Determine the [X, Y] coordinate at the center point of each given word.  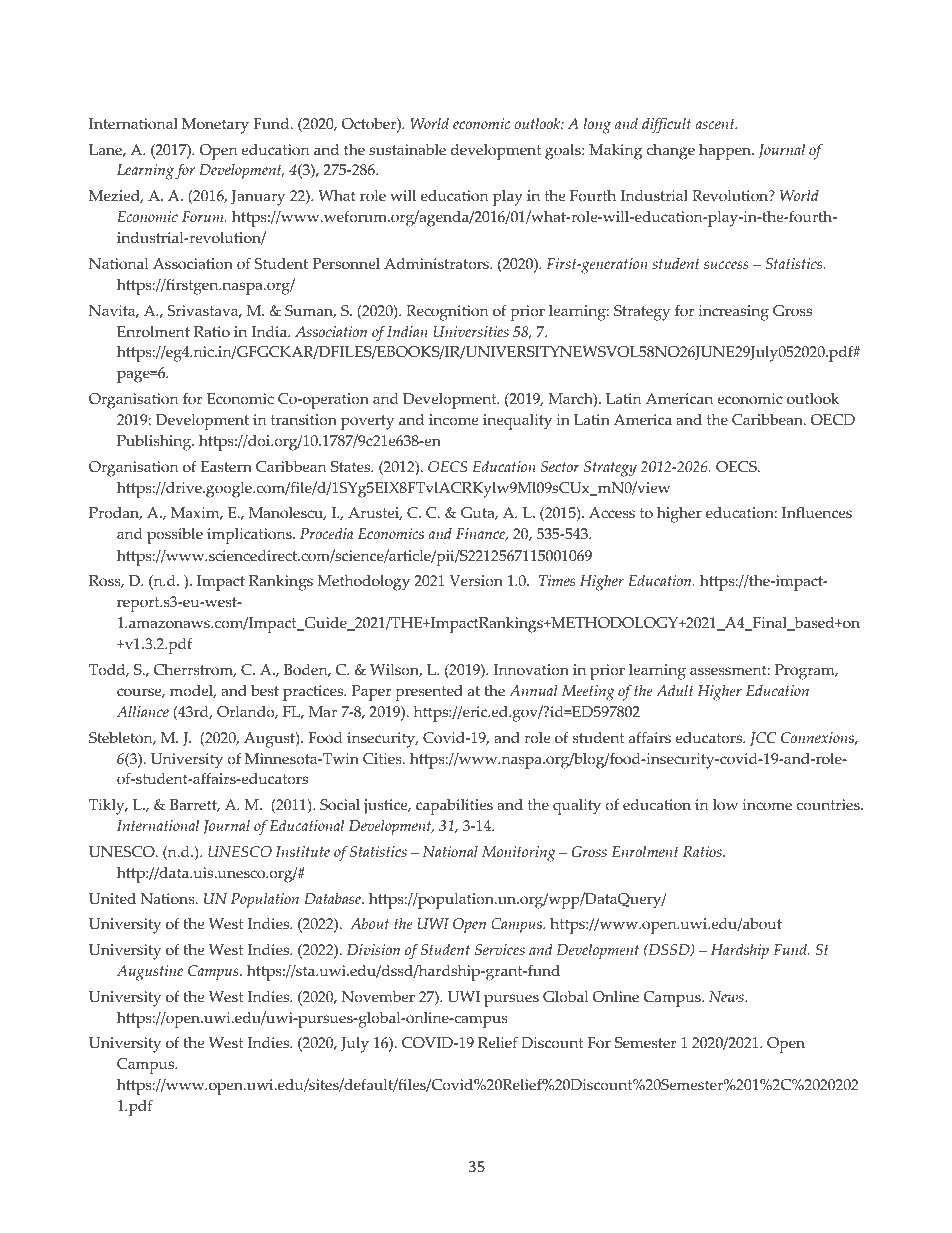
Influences [817, 512]
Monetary [215, 126]
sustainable [407, 150]
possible [175, 535]
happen [726, 151]
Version [476, 581]
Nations [169, 899]
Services [500, 950]
